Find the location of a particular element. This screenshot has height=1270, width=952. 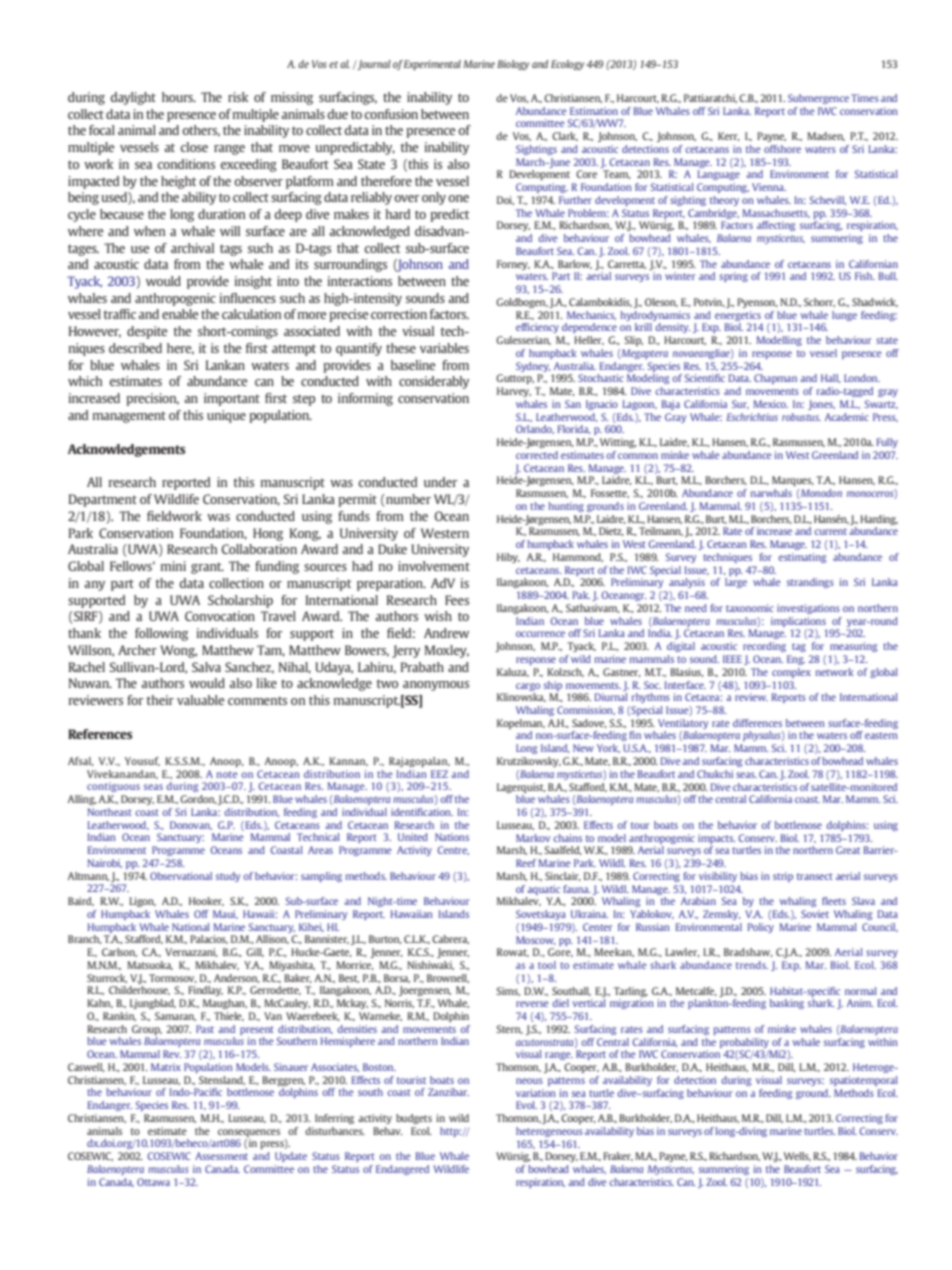

Experimental is located at coordinates (432, 65).
